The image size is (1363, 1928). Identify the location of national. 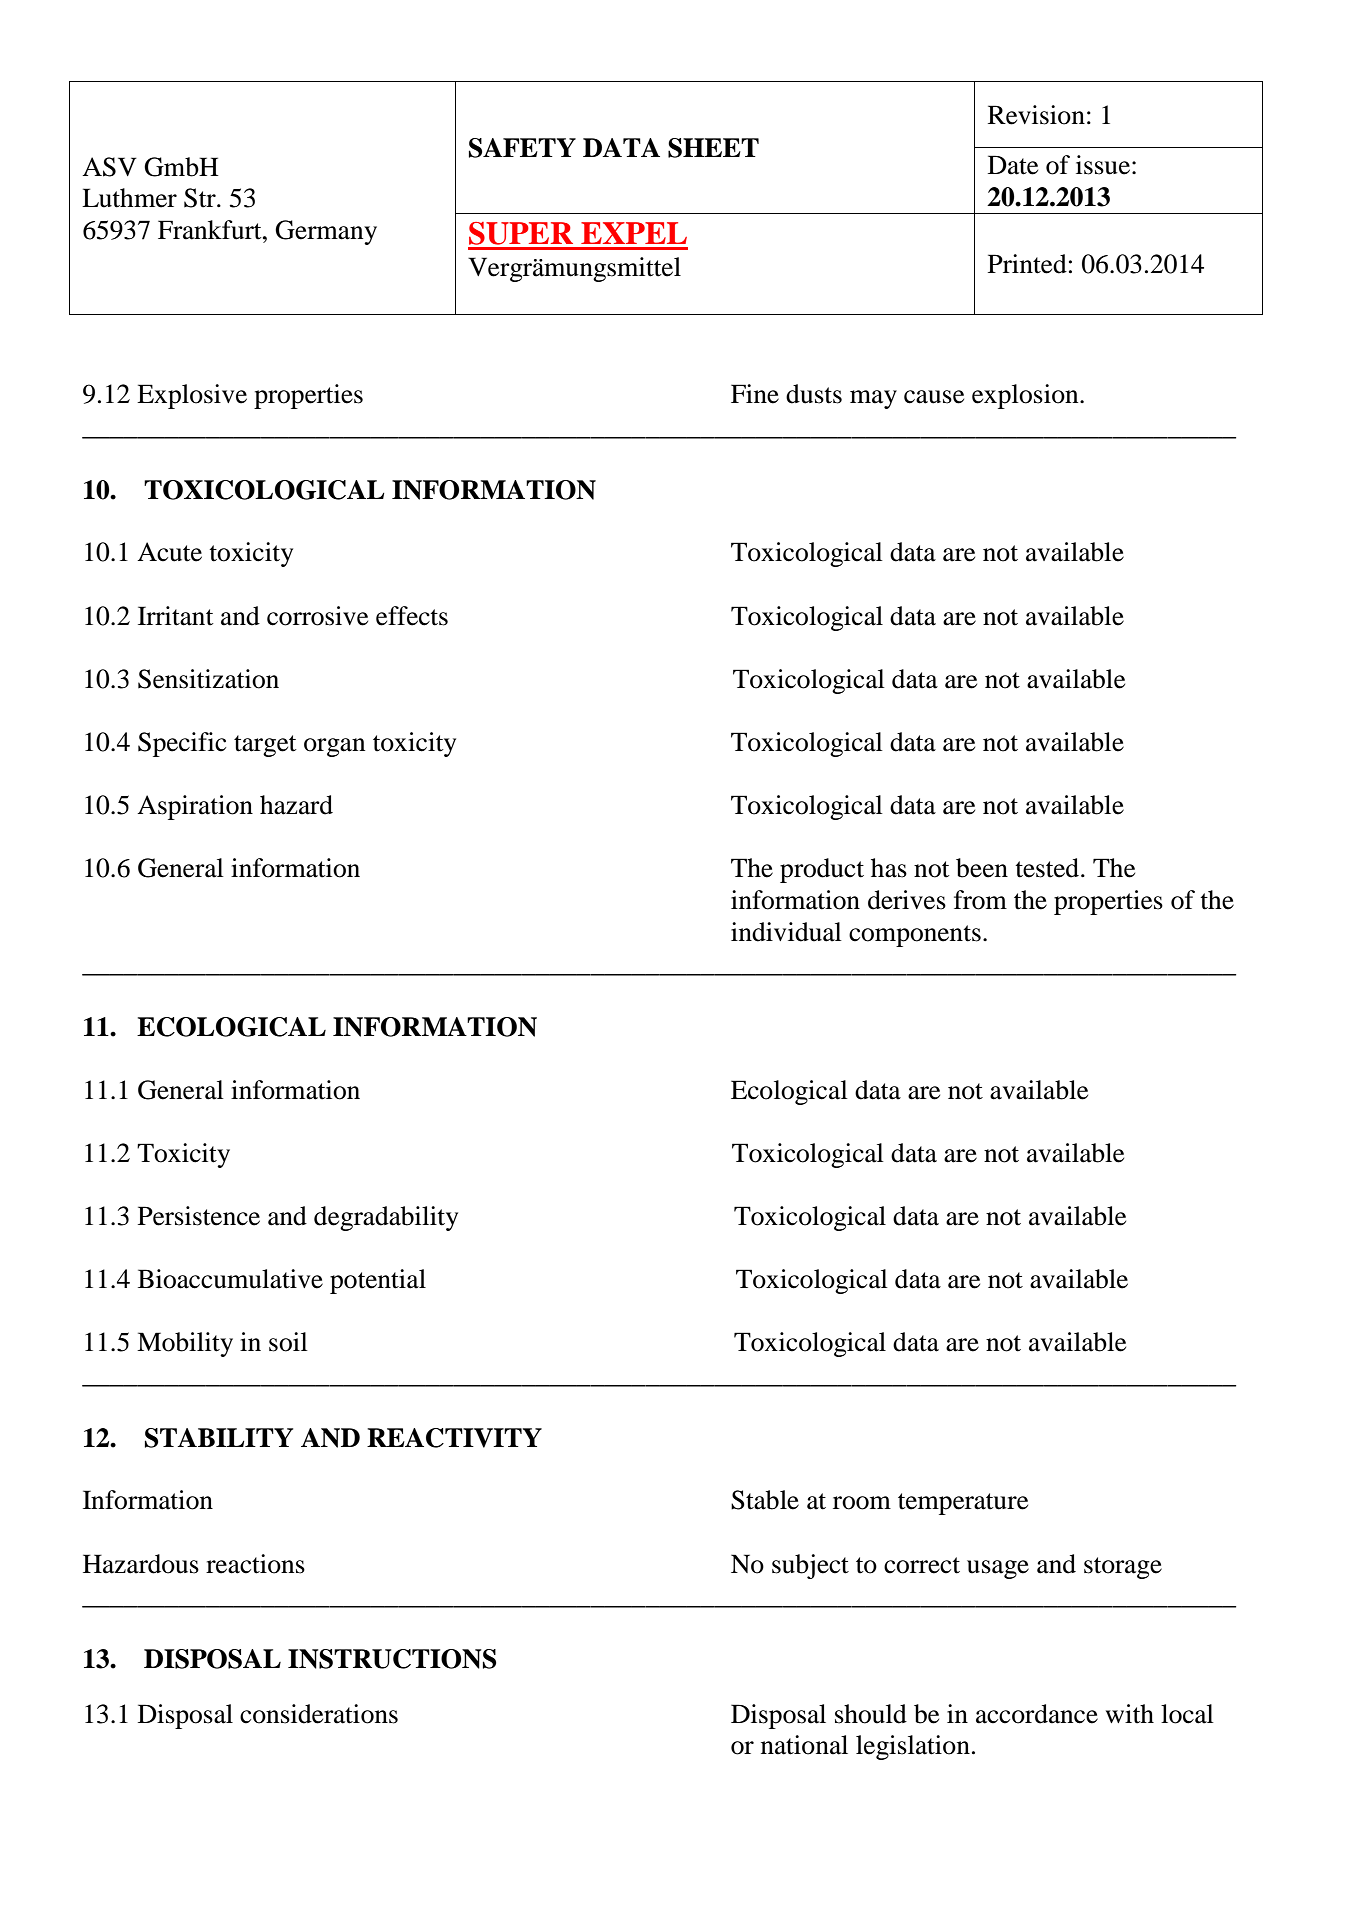
(804, 1745).
